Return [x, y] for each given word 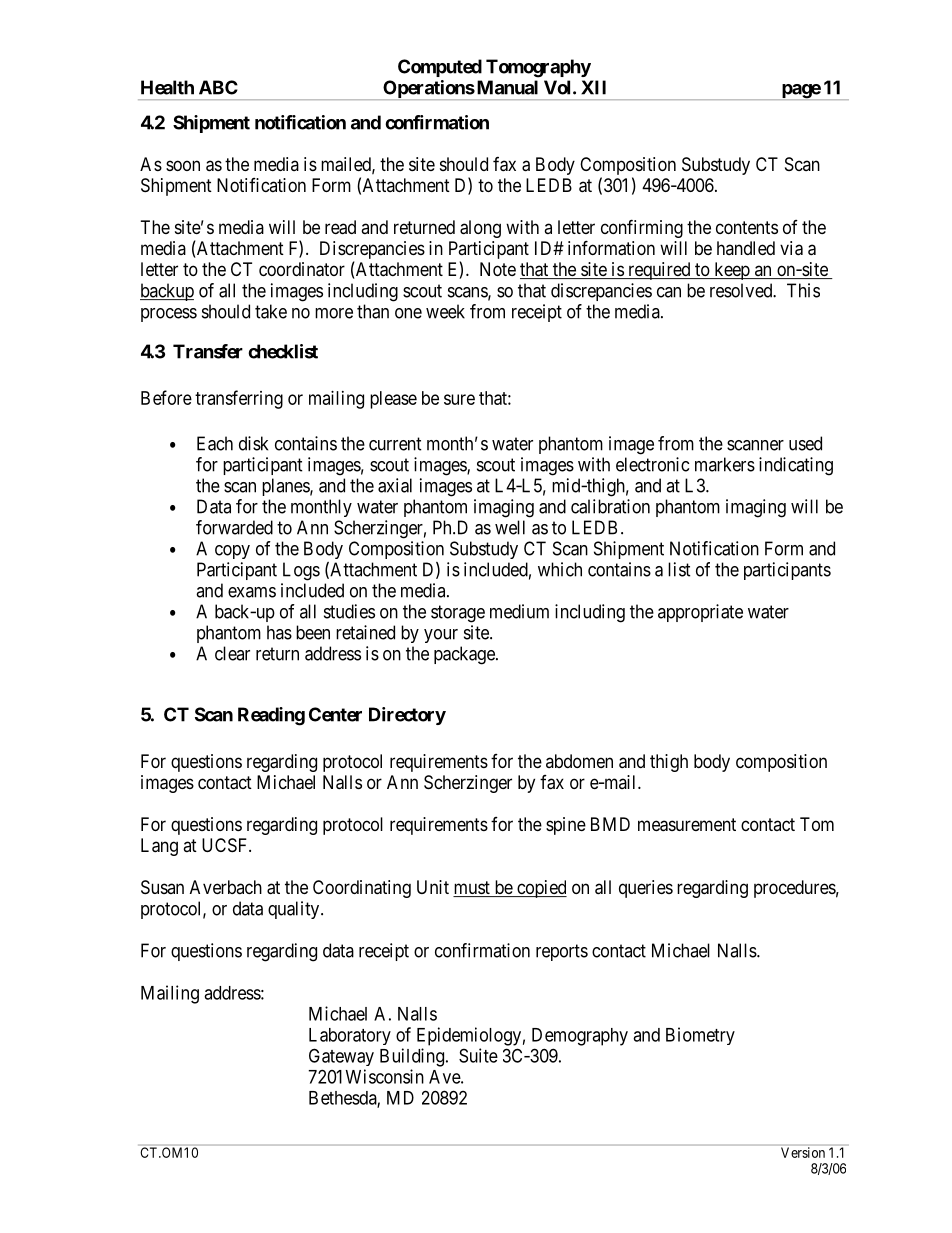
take [271, 311]
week [445, 311]
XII [593, 87]
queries [646, 889]
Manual [506, 87]
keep [732, 271]
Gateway [341, 1057]
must [472, 889]
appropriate [700, 613]
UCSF [226, 845]
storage [458, 614]
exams [252, 592]
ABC [218, 87]
